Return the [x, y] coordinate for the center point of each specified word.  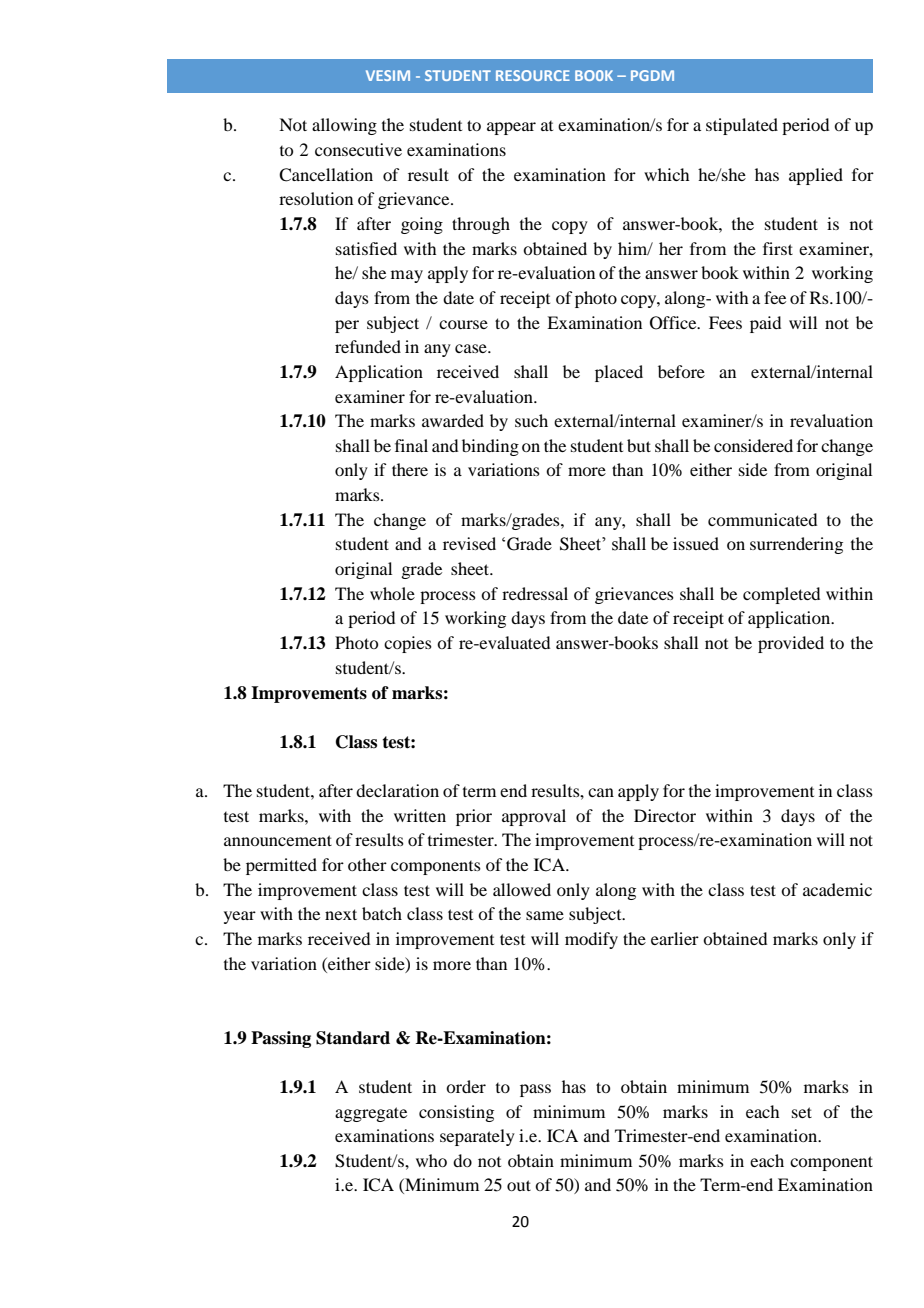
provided [791, 644]
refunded [368, 346]
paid [765, 324]
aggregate [371, 1114]
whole [392, 593]
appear [511, 128]
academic [837, 889]
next [341, 914]
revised [469, 543]
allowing [344, 126]
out [519, 1185]
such [531, 420]
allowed [522, 889]
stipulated [742, 126]
